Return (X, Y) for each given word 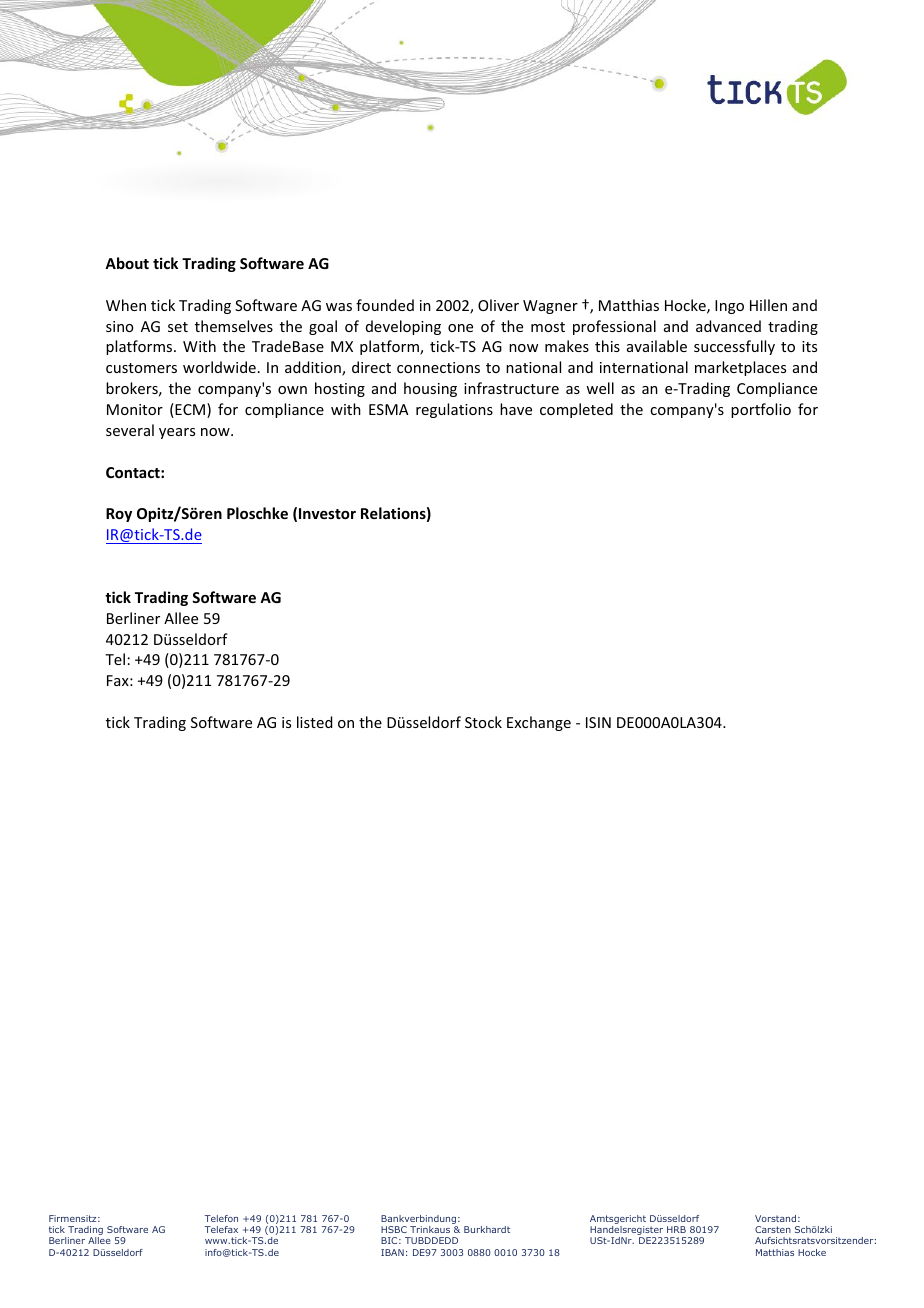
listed (314, 722)
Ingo (729, 307)
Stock (483, 722)
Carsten (773, 1229)
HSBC (394, 1229)
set (178, 327)
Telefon (221, 1218)
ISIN (598, 722)
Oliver (498, 305)
